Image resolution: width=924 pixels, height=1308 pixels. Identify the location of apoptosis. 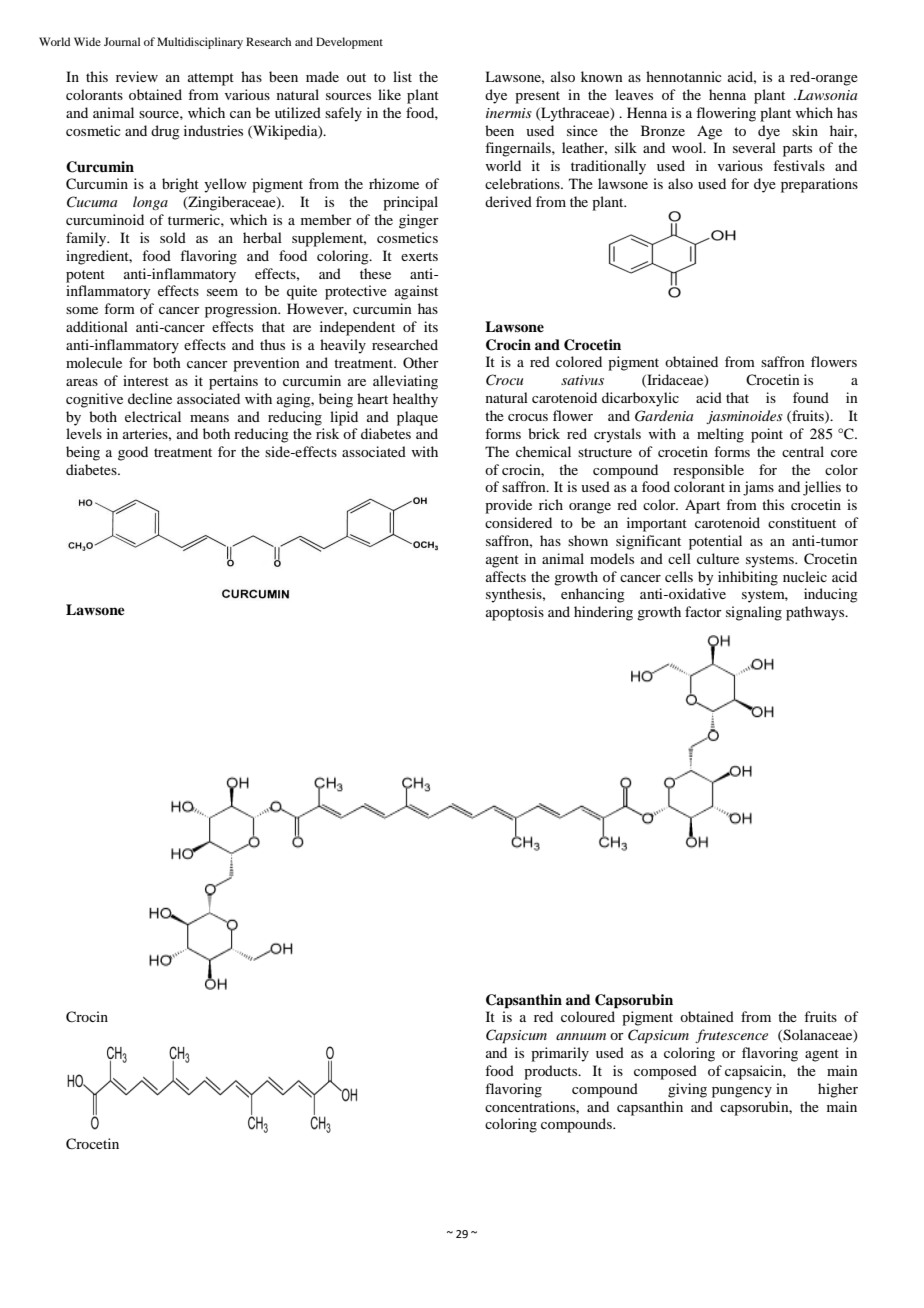
(515, 613).
